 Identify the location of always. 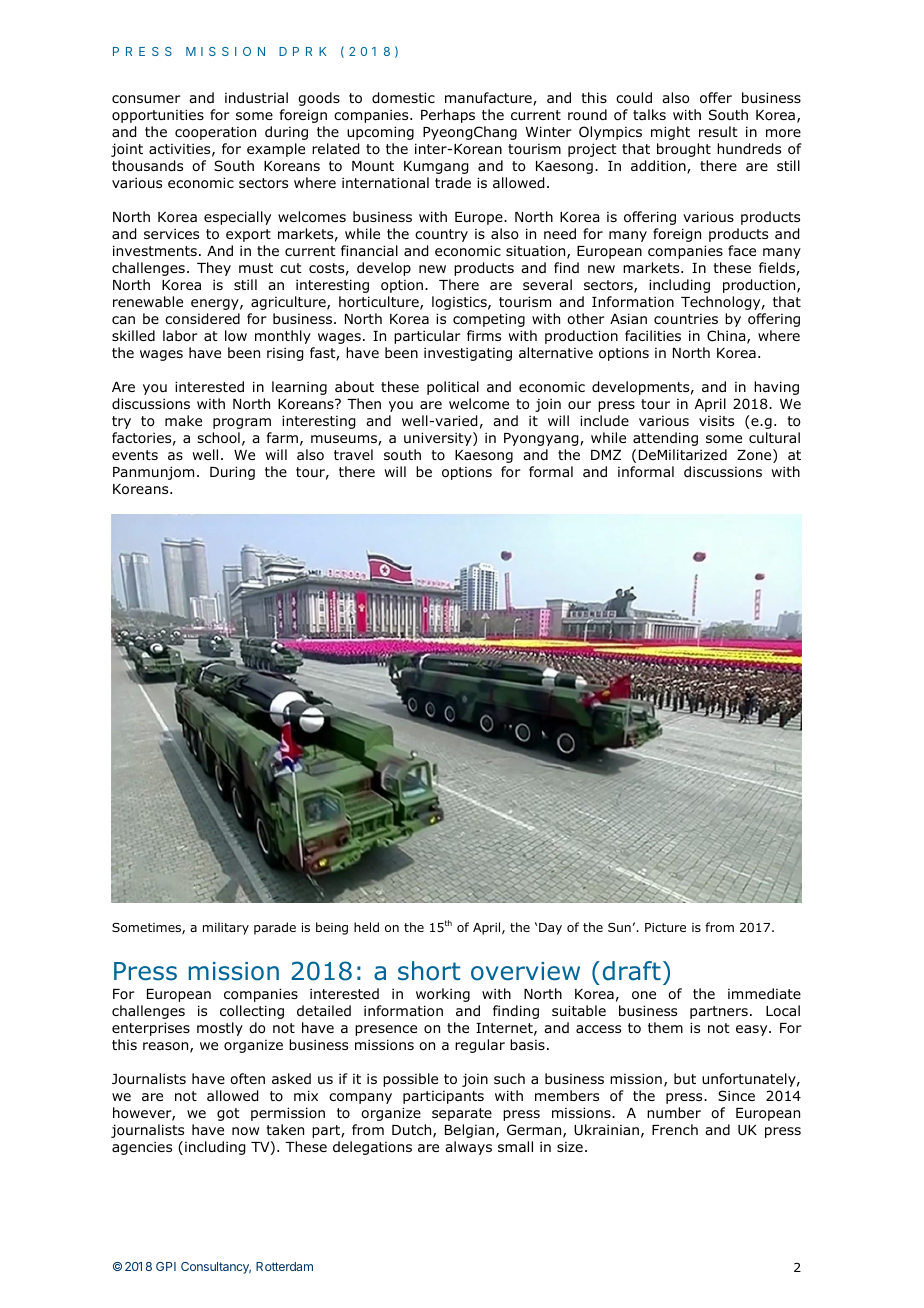
(468, 1148).
